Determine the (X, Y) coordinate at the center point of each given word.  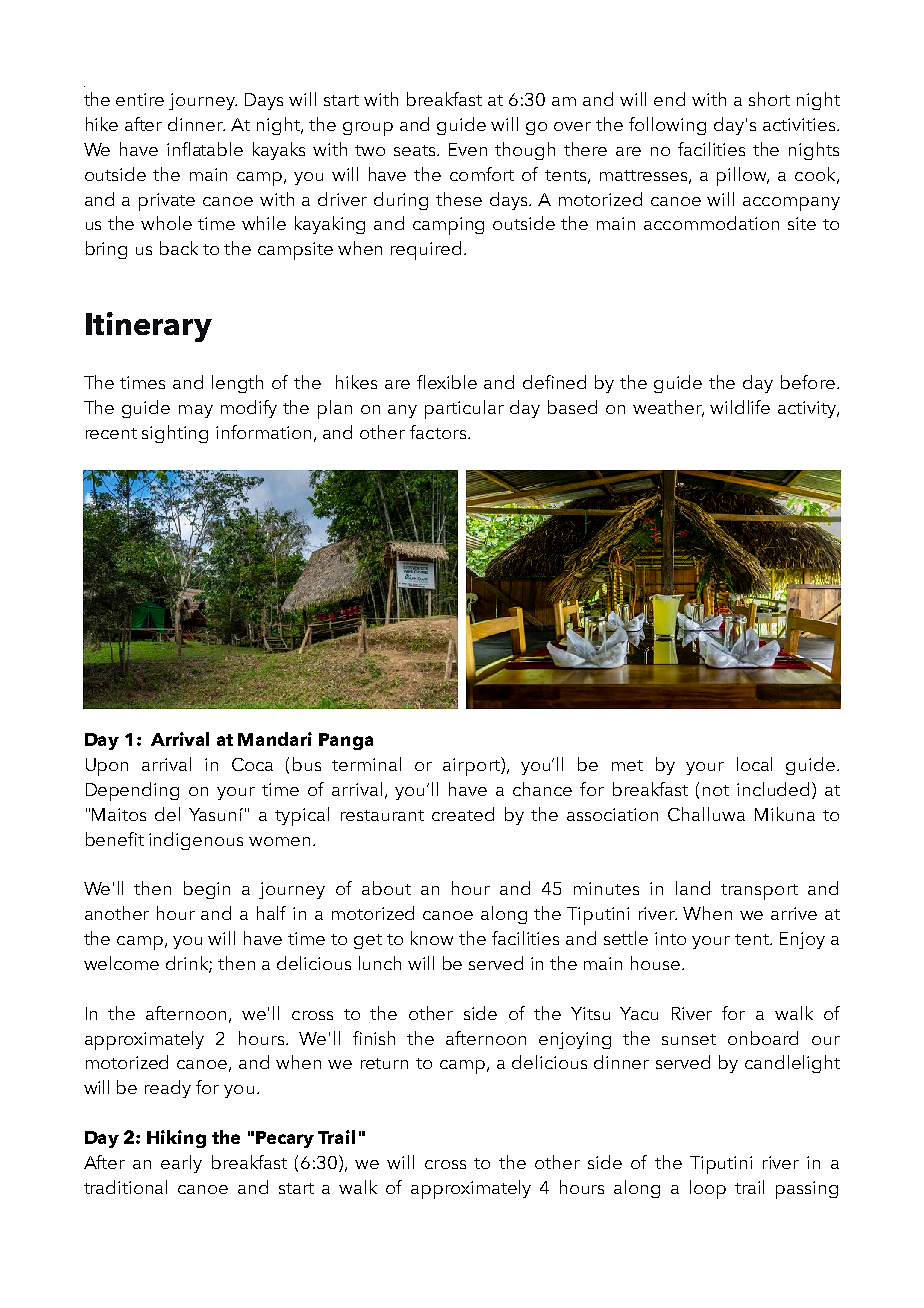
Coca (252, 764)
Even (468, 149)
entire (140, 99)
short (769, 99)
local (754, 764)
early (181, 1164)
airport (472, 766)
